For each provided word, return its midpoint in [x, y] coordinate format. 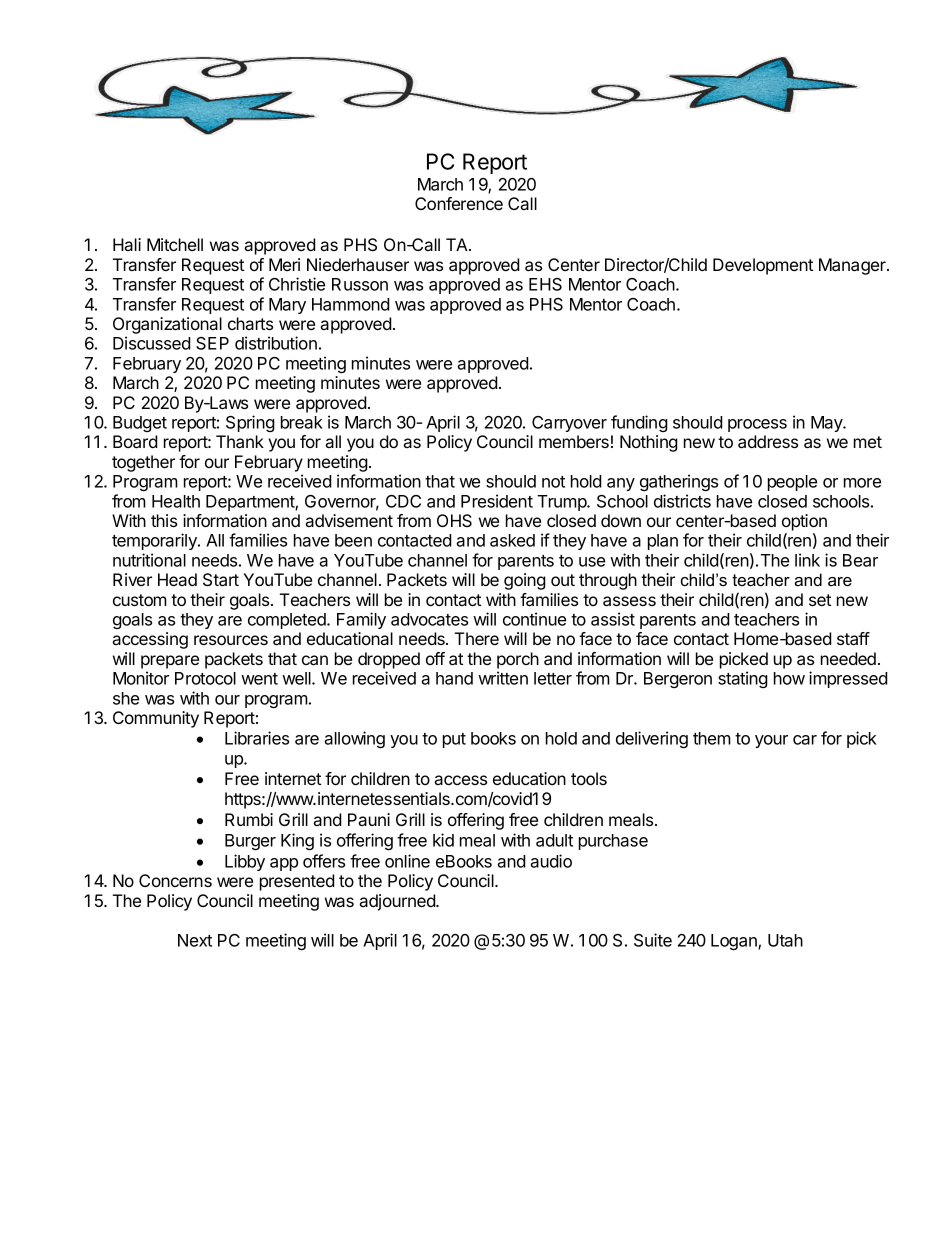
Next [195, 940]
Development [763, 266]
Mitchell [175, 244]
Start [221, 580]
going [525, 581]
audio [551, 861]
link [807, 560]
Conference [459, 203]
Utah [785, 940]
